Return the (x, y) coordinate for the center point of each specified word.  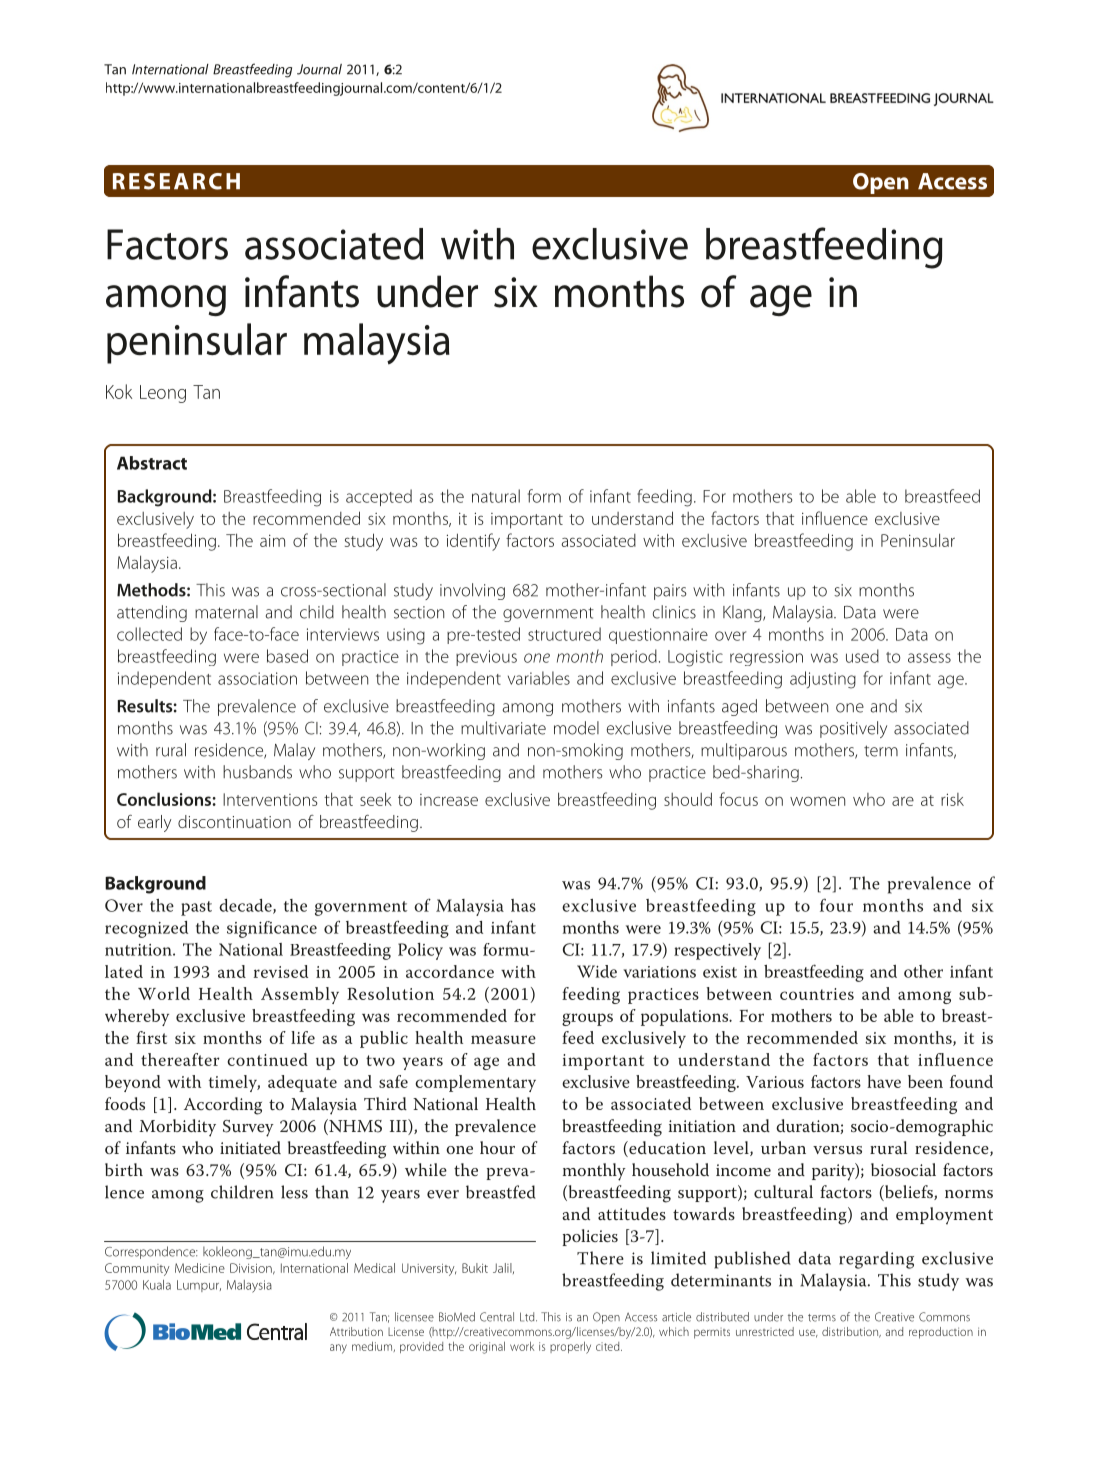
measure (503, 1039)
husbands (257, 772)
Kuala (157, 1285)
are (903, 801)
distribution (851, 1332)
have (884, 1081)
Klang (743, 613)
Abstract (152, 463)
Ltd (528, 1317)
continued (267, 1059)
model (576, 728)
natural (496, 496)
